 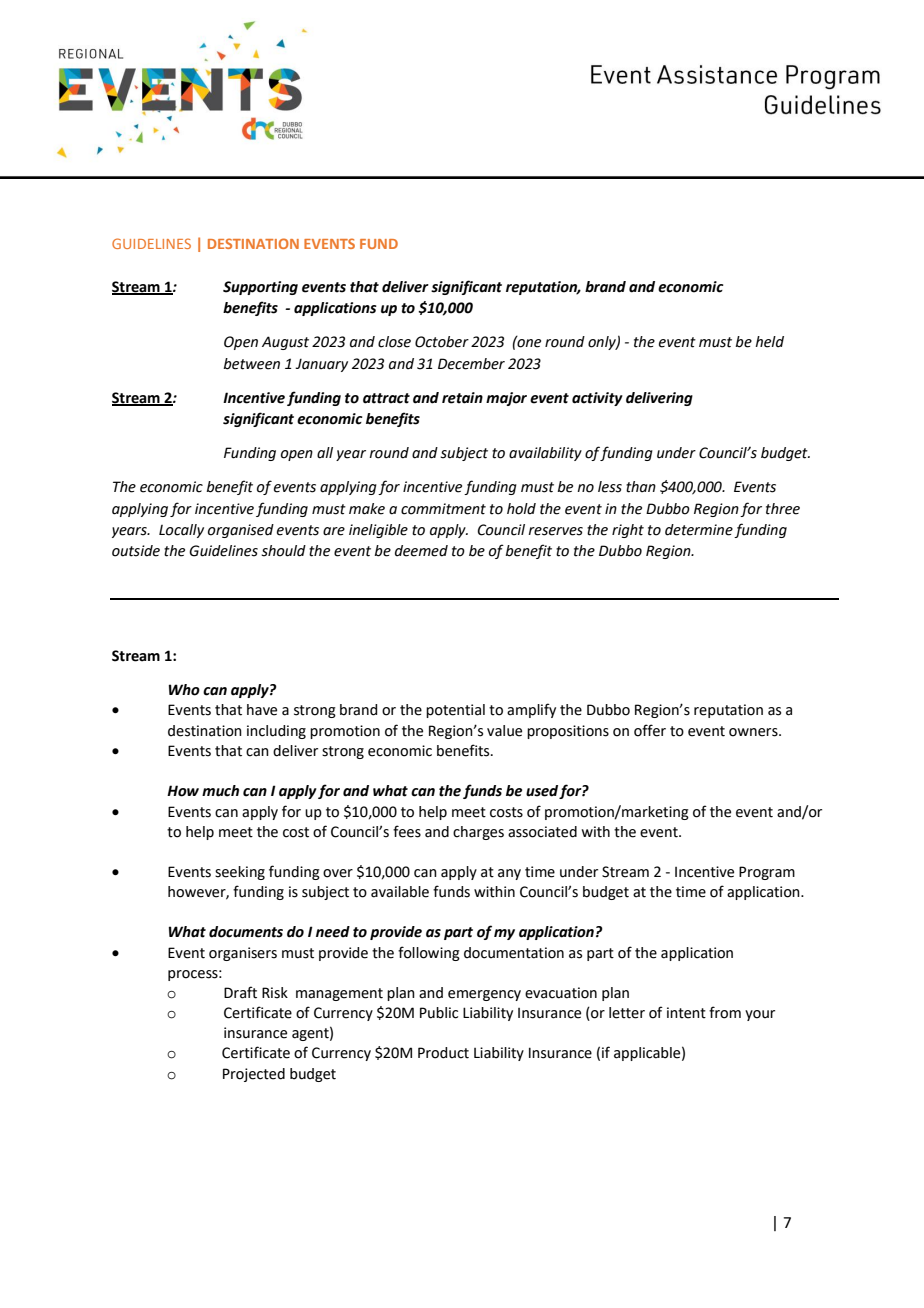 What do you see at coordinates (443, 1053) in the image?
I see `Product` at bounding box center [443, 1053].
